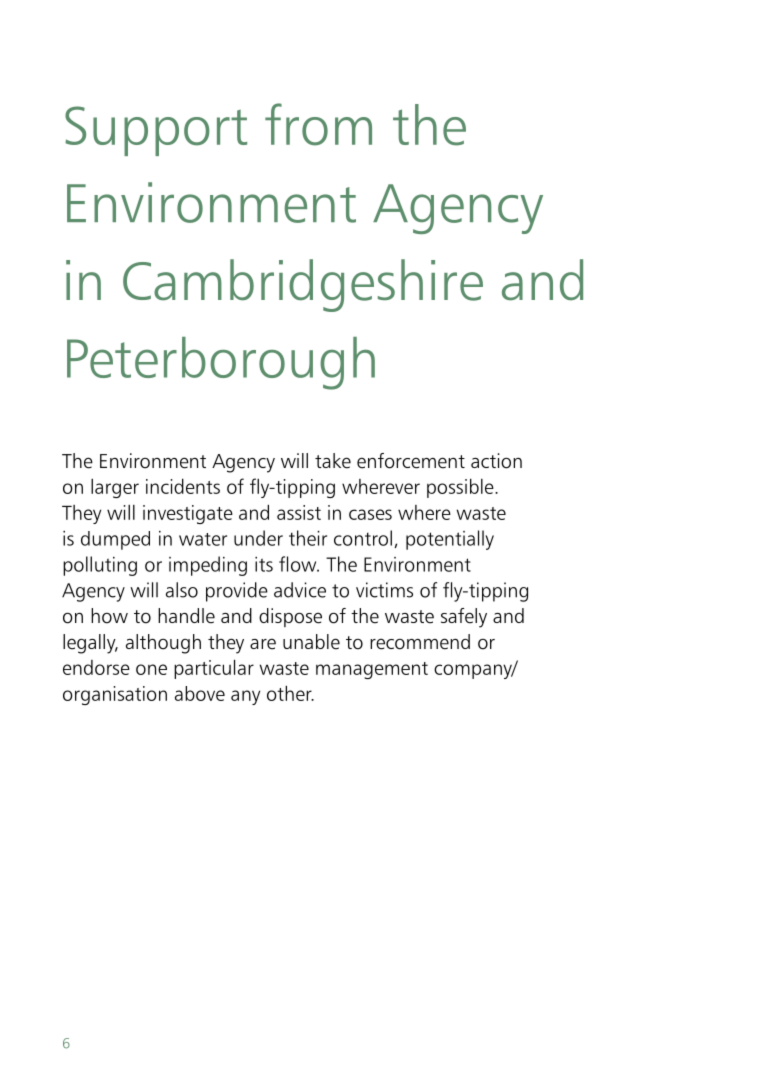 Image resolution: width=765 pixels, height=1086 pixels. What do you see at coordinates (151, 669) in the page?
I see `one` at bounding box center [151, 669].
